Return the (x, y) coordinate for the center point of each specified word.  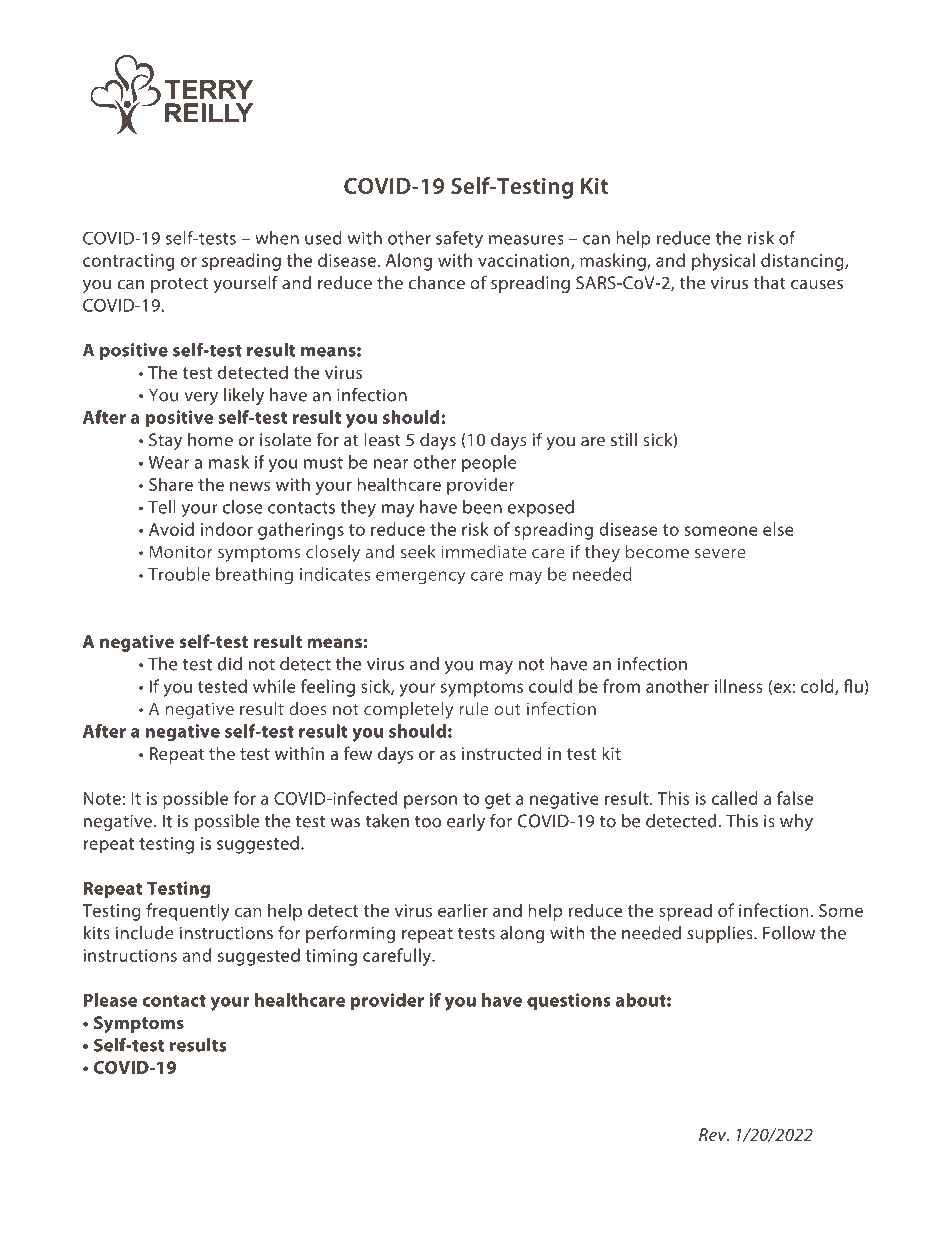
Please (110, 1000)
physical (723, 262)
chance (436, 283)
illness (738, 686)
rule (474, 708)
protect (179, 285)
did (229, 664)
